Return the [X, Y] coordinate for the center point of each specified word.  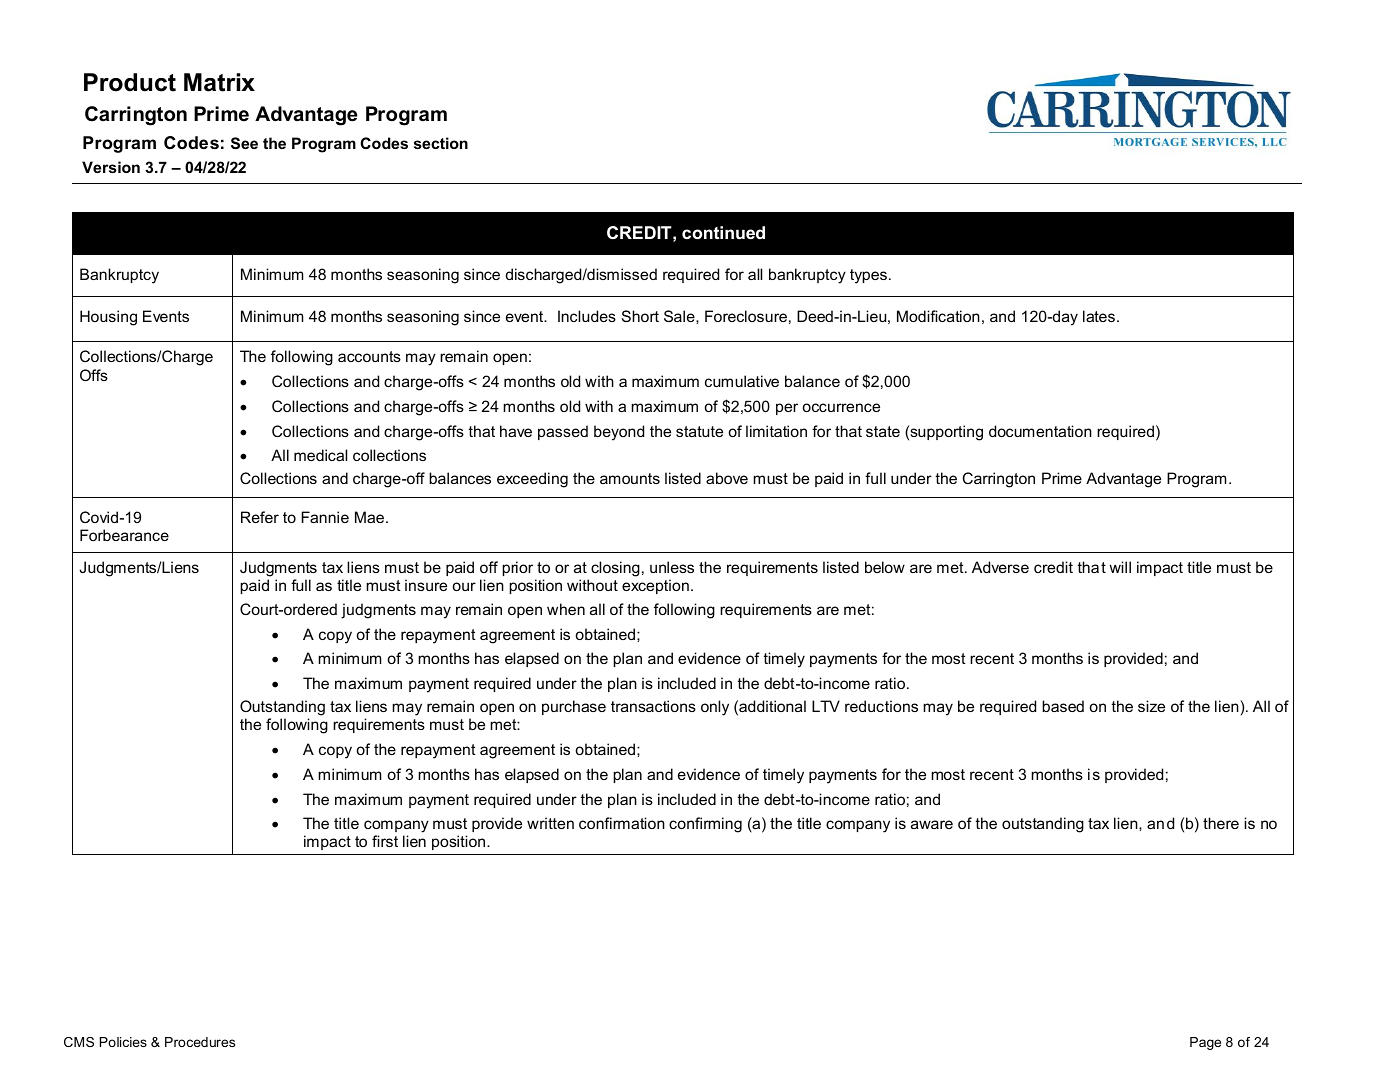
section [441, 143]
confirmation [622, 823]
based [1063, 706]
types [868, 276]
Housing [108, 318]
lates [1099, 316]
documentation [1040, 431]
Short [640, 316]
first [385, 841]
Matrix [219, 82]
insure [426, 585]
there [1221, 823]
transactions [653, 706]
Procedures [200, 1042]
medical [320, 455]
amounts [630, 478]
